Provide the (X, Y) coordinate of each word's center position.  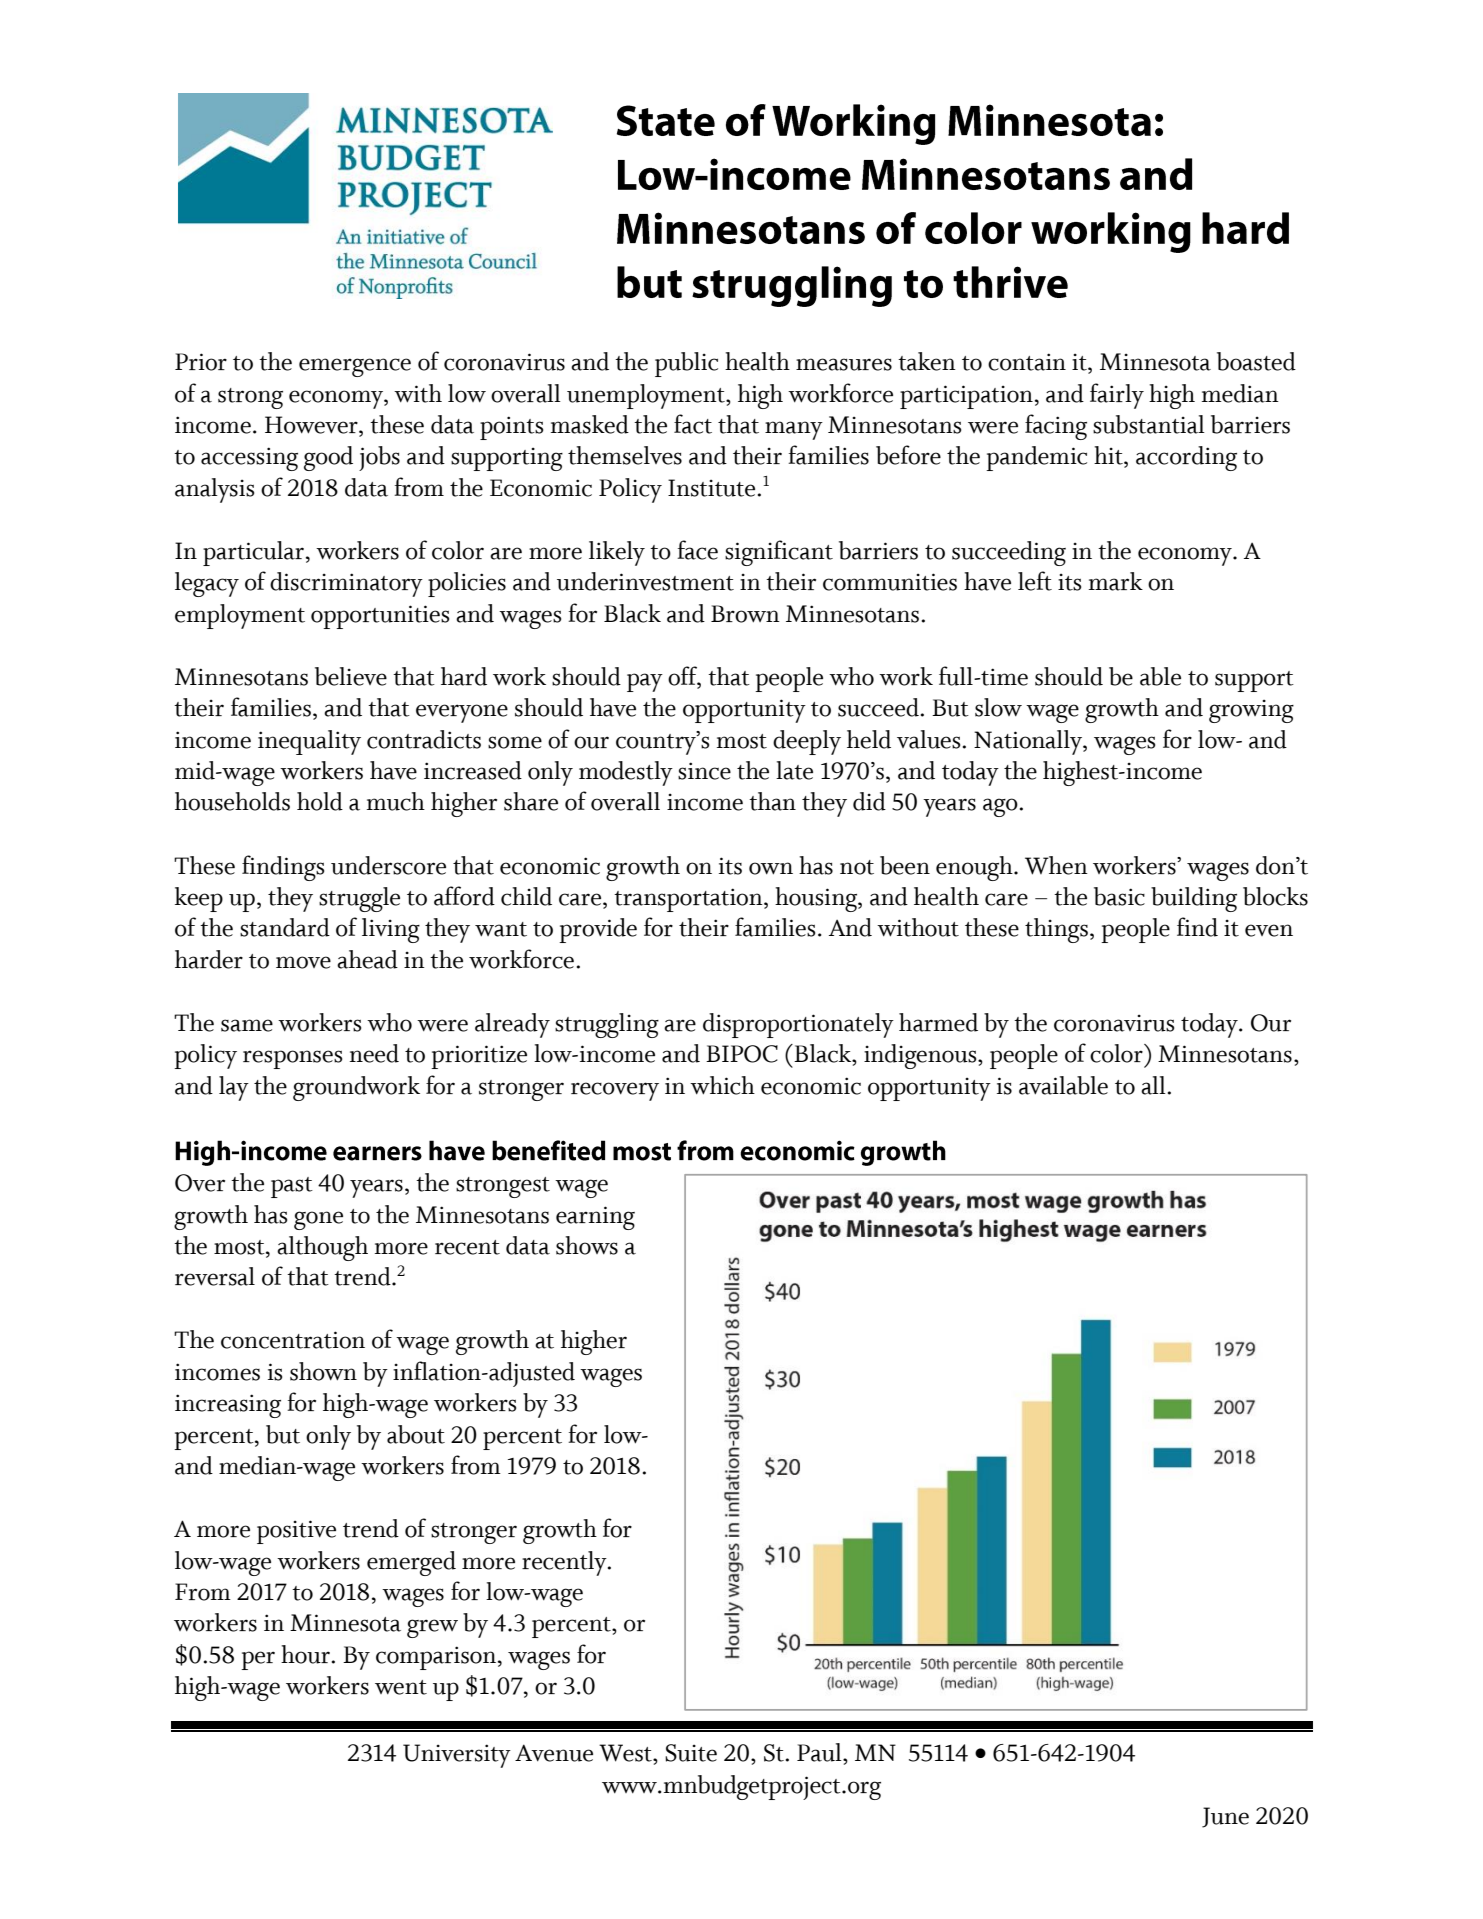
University (457, 1756)
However (312, 426)
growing (1251, 711)
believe (351, 676)
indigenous (921, 1056)
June (1225, 1817)
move (303, 962)
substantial (1149, 424)
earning (595, 1218)
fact (693, 424)
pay (645, 682)
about (416, 1434)
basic (1119, 896)
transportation (689, 900)
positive (296, 1532)
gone (318, 1220)
